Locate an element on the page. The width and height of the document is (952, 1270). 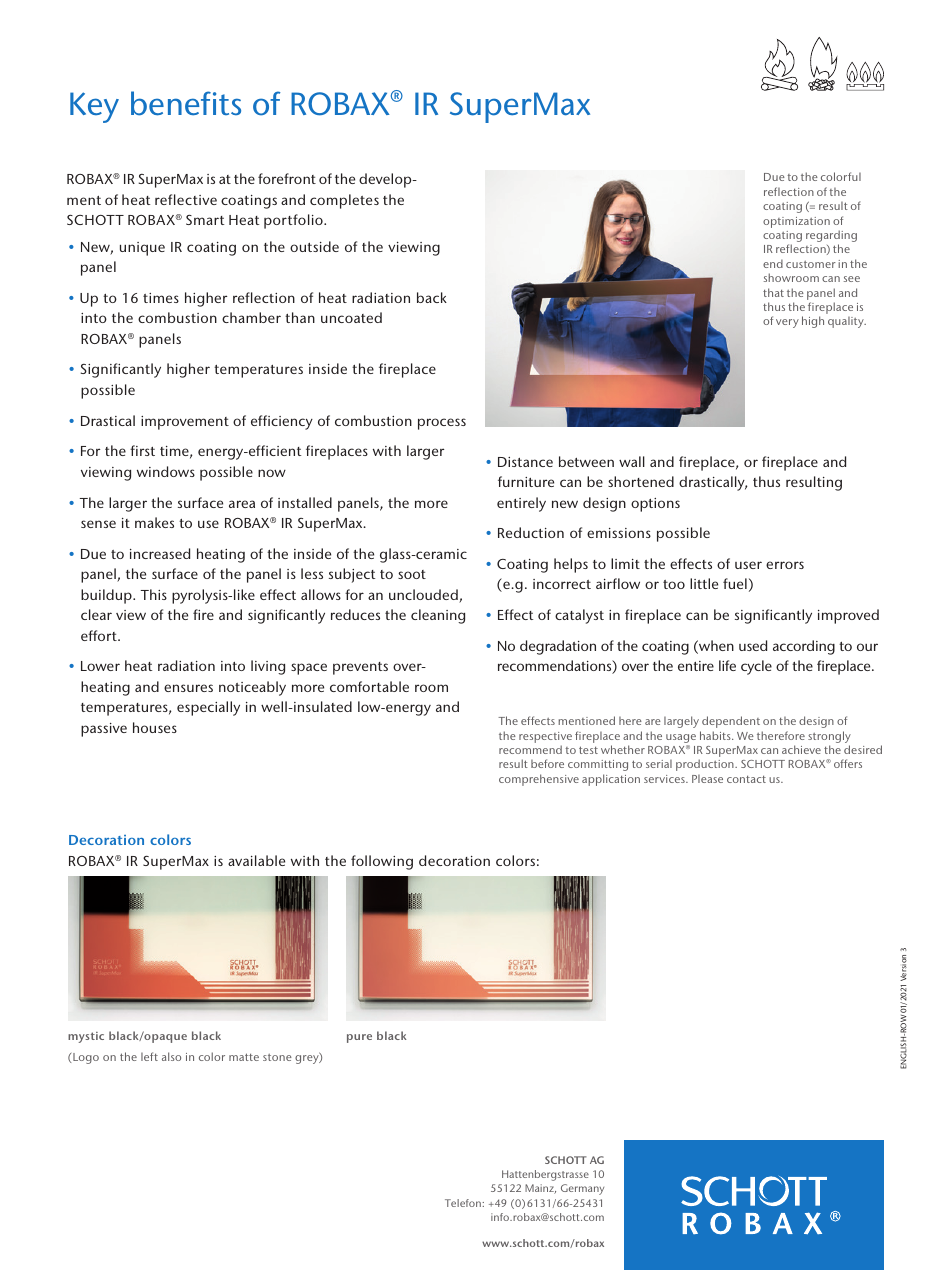
houses is located at coordinates (155, 727).
